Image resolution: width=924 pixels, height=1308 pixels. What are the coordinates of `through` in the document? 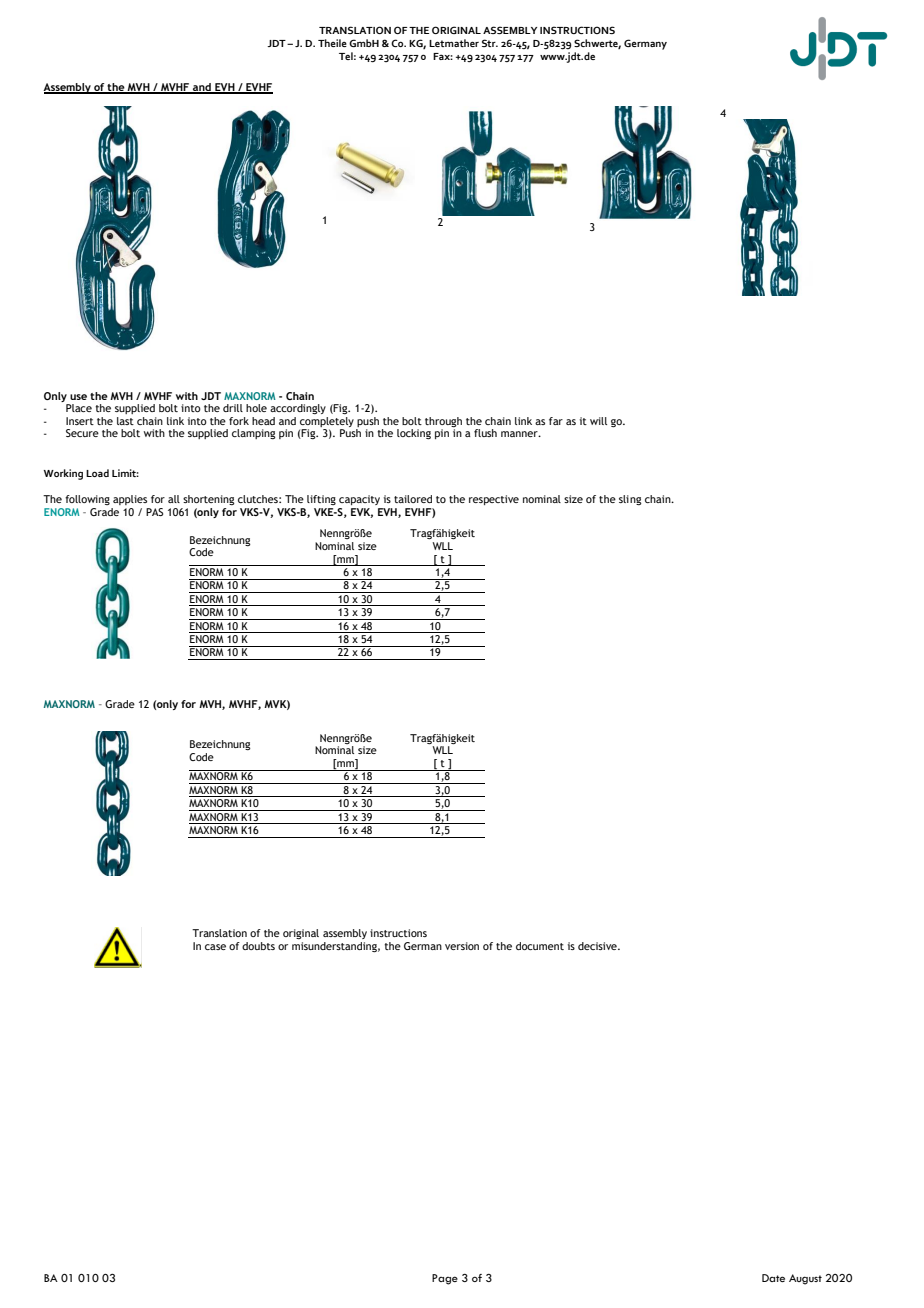 It's located at (443, 423).
